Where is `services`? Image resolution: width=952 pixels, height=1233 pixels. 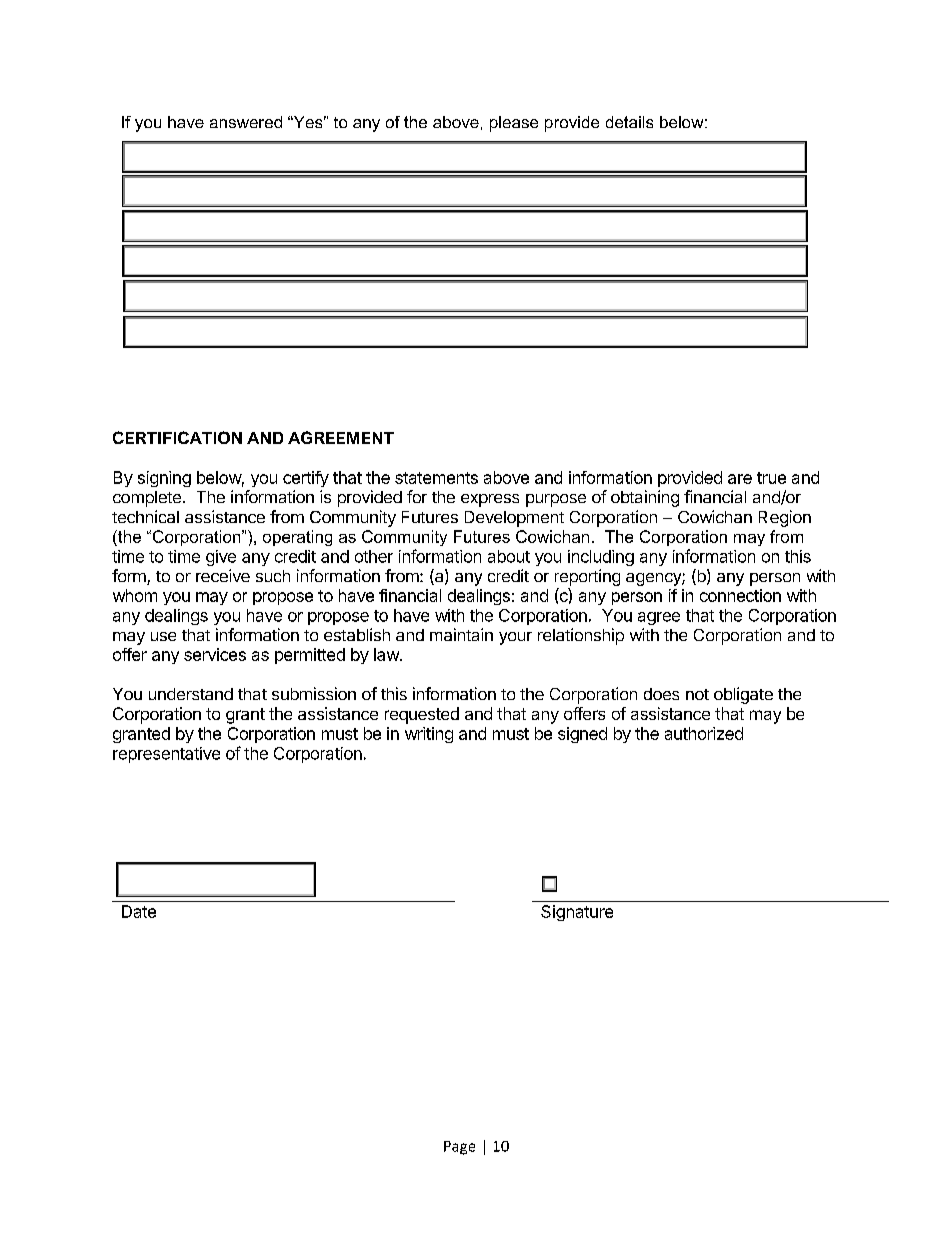
services is located at coordinates (215, 654).
